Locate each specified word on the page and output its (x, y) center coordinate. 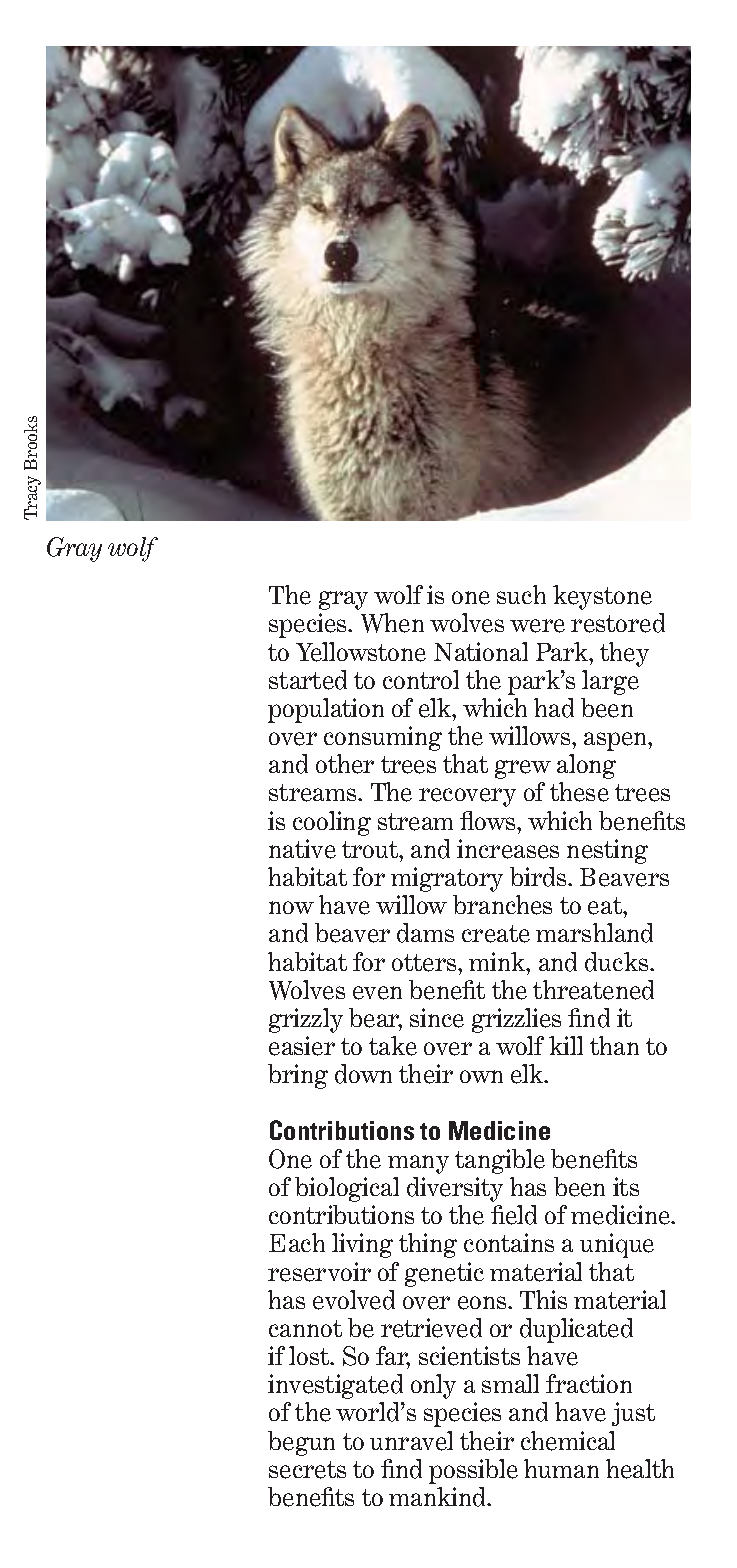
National (481, 651)
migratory (447, 879)
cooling (332, 823)
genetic (444, 1274)
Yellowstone (361, 652)
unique (617, 1245)
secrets (307, 1470)
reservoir (319, 1272)
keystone (602, 597)
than (614, 1045)
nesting (607, 851)
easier (302, 1046)
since (437, 1018)
